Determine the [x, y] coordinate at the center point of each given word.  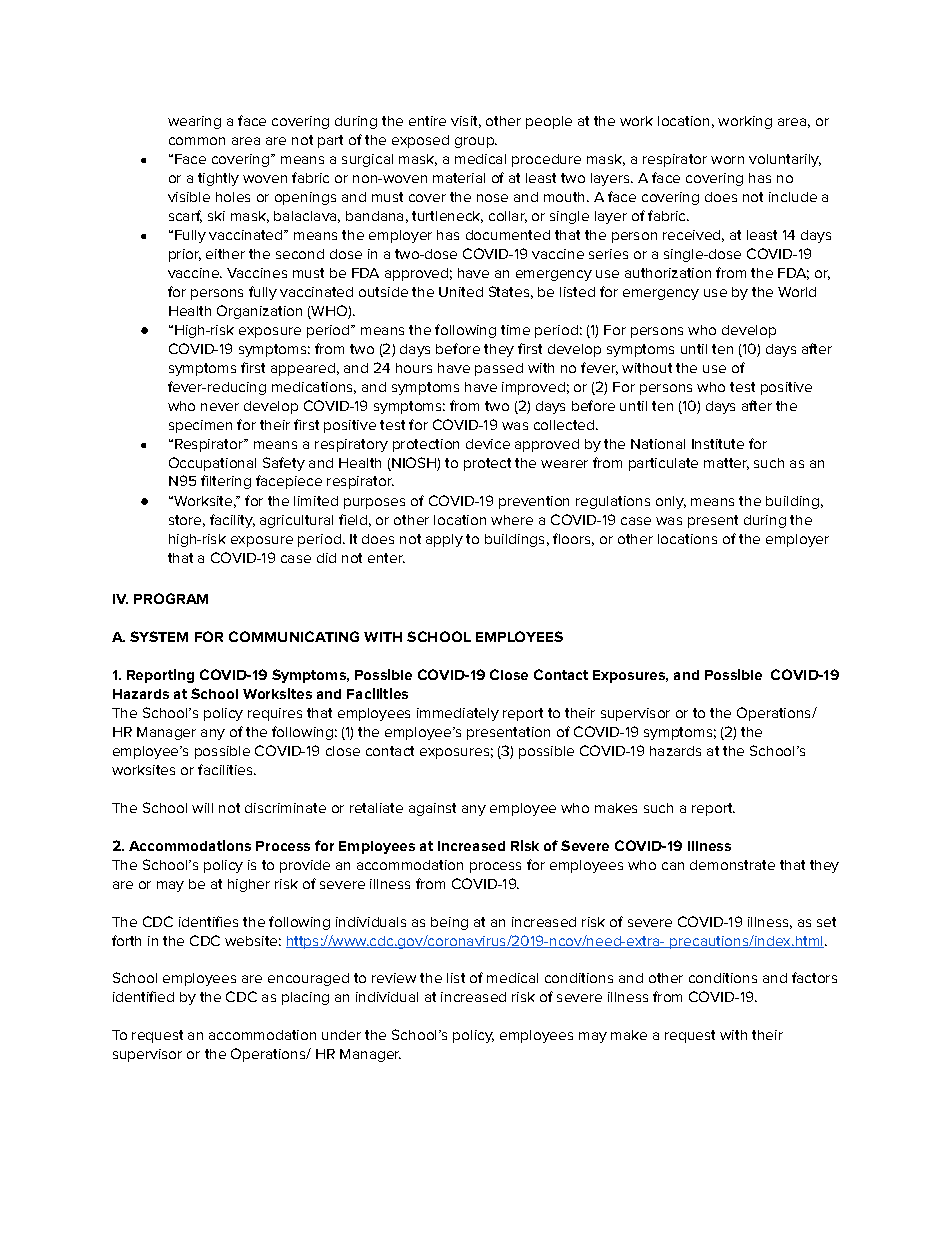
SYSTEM [159, 636]
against [432, 809]
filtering [226, 482]
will [202, 808]
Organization [259, 312]
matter [726, 464]
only [671, 502]
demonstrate [732, 865]
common [197, 141]
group [476, 142]
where [512, 520]
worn [727, 160]
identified [143, 996]
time [515, 330]
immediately [458, 714]
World [797, 292]
